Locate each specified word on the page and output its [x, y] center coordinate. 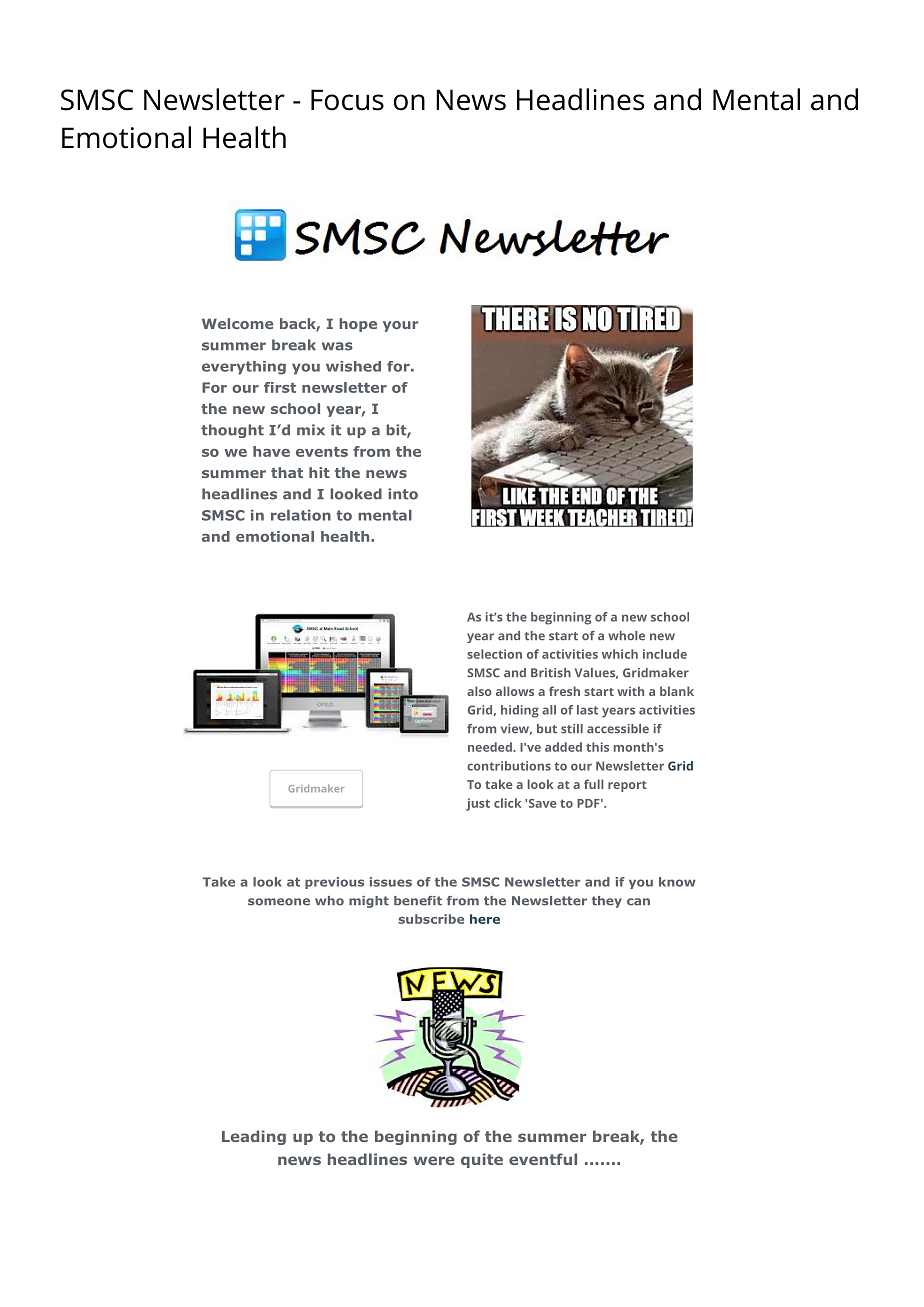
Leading [254, 1137]
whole [626, 636]
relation [301, 515]
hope [358, 325]
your [400, 326]
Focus [347, 100]
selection [494, 654]
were [434, 1160]
